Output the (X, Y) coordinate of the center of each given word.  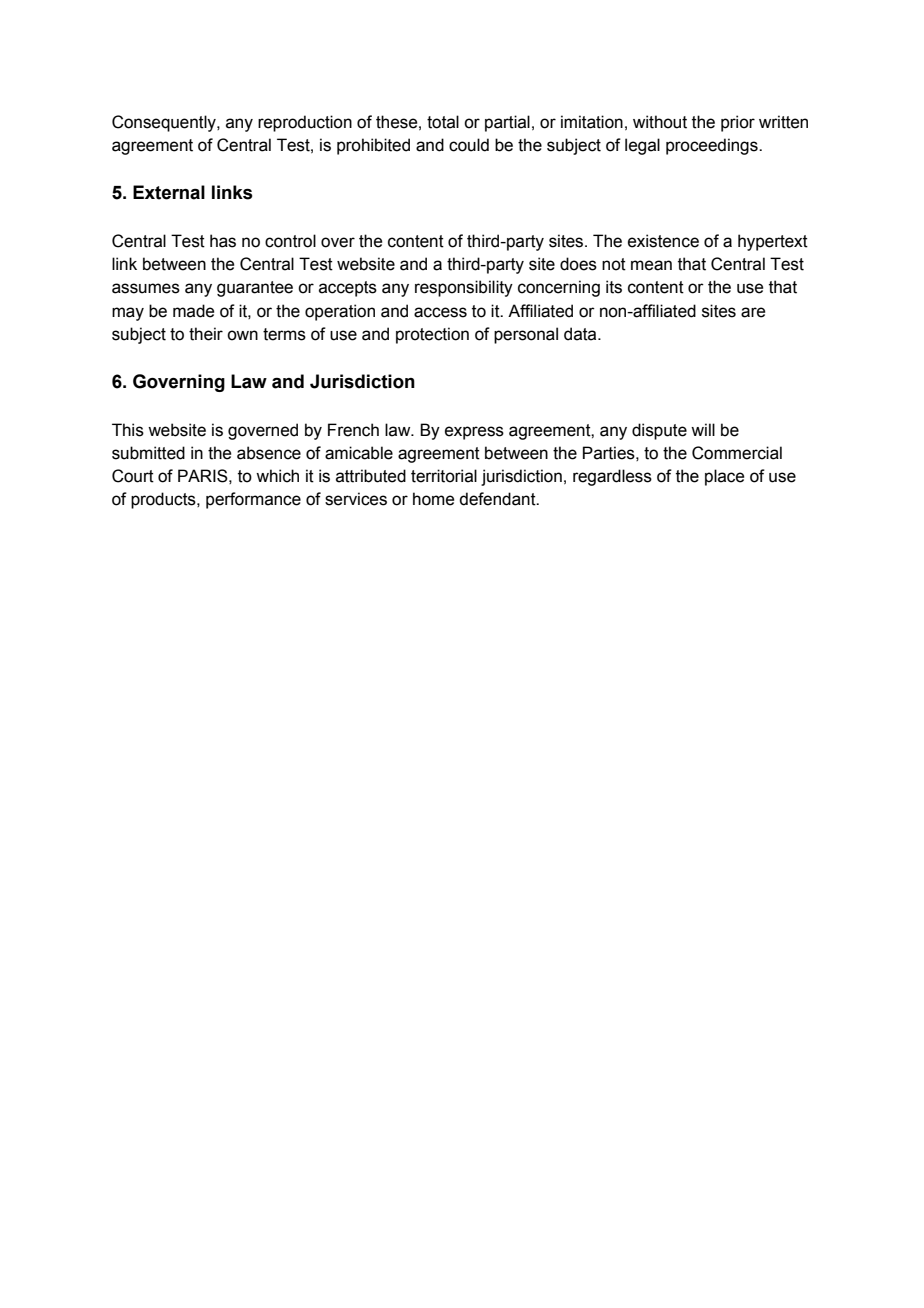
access (440, 312)
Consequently (165, 123)
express (474, 433)
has (223, 241)
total (443, 122)
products (164, 500)
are (753, 312)
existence (663, 241)
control (290, 241)
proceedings (713, 146)
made (193, 311)
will (703, 429)
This (128, 430)
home (433, 499)
